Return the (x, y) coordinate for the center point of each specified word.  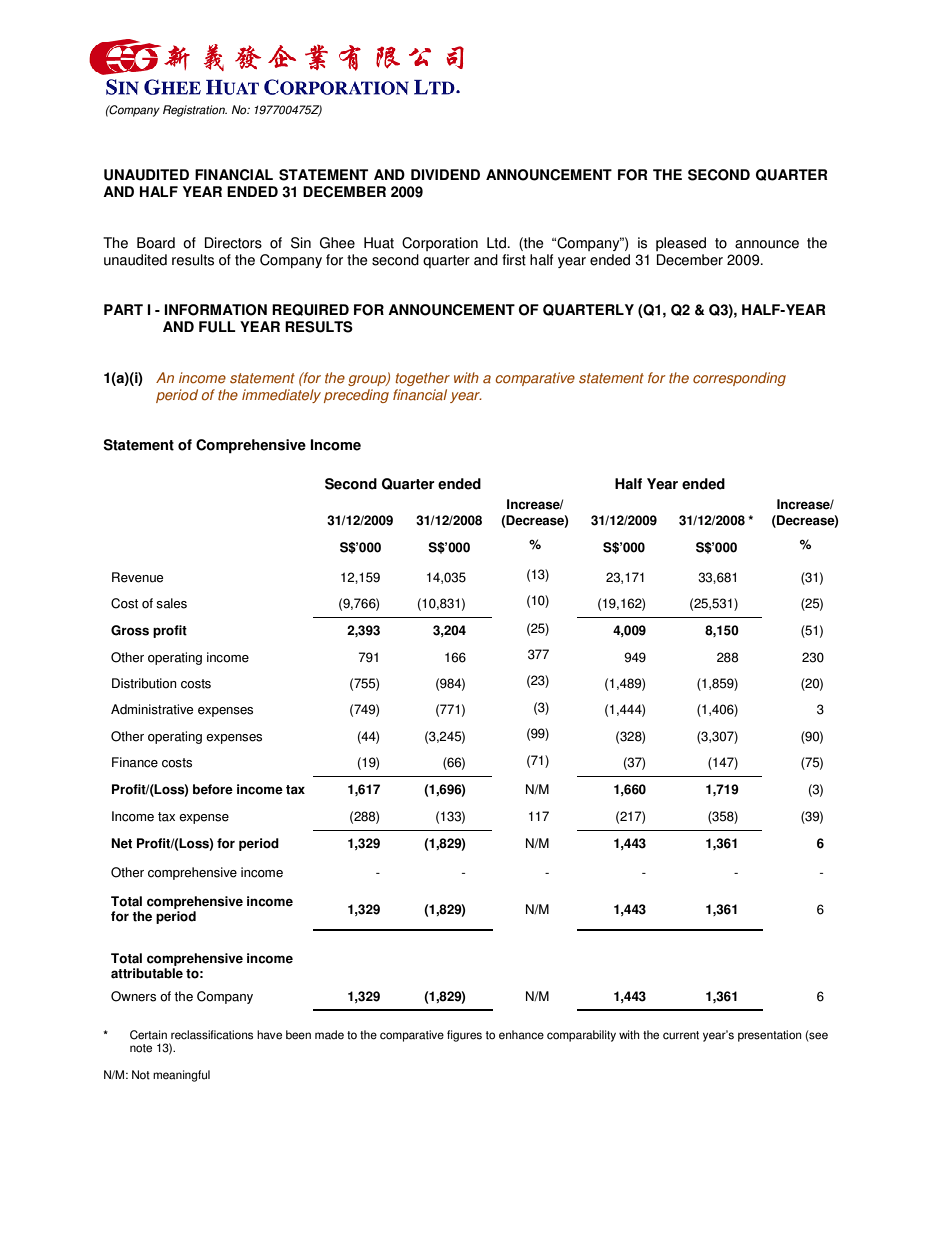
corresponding (739, 379)
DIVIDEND (445, 174)
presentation (769, 1036)
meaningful (181, 1076)
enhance (521, 1035)
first (514, 260)
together (423, 379)
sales (171, 603)
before (213, 789)
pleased (681, 244)
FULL (217, 327)
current (681, 1035)
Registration (195, 111)
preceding (356, 396)
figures (464, 1036)
